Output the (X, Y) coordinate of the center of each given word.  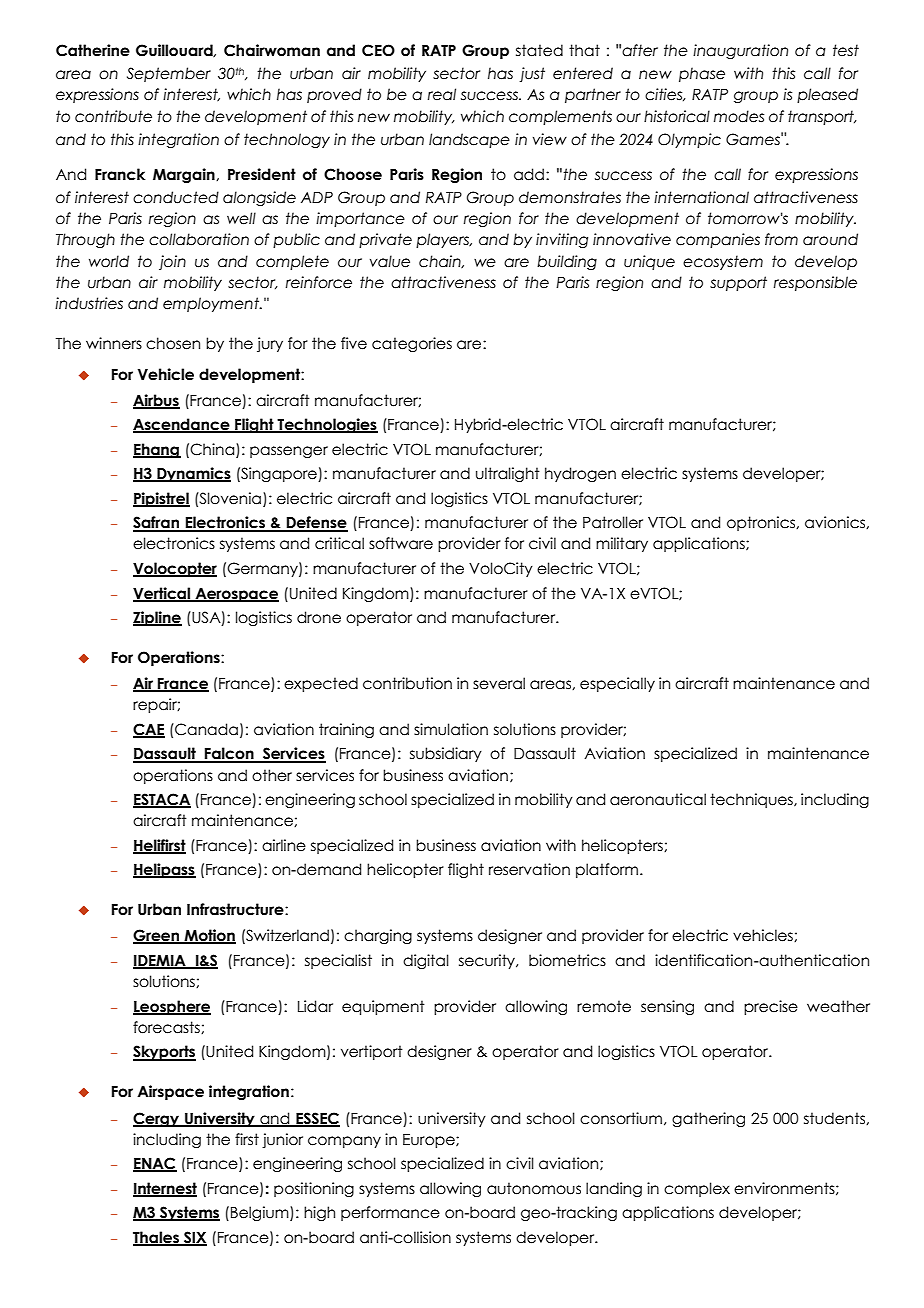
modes (739, 116)
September (169, 74)
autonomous (534, 1188)
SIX (194, 1238)
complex (697, 1189)
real (442, 94)
